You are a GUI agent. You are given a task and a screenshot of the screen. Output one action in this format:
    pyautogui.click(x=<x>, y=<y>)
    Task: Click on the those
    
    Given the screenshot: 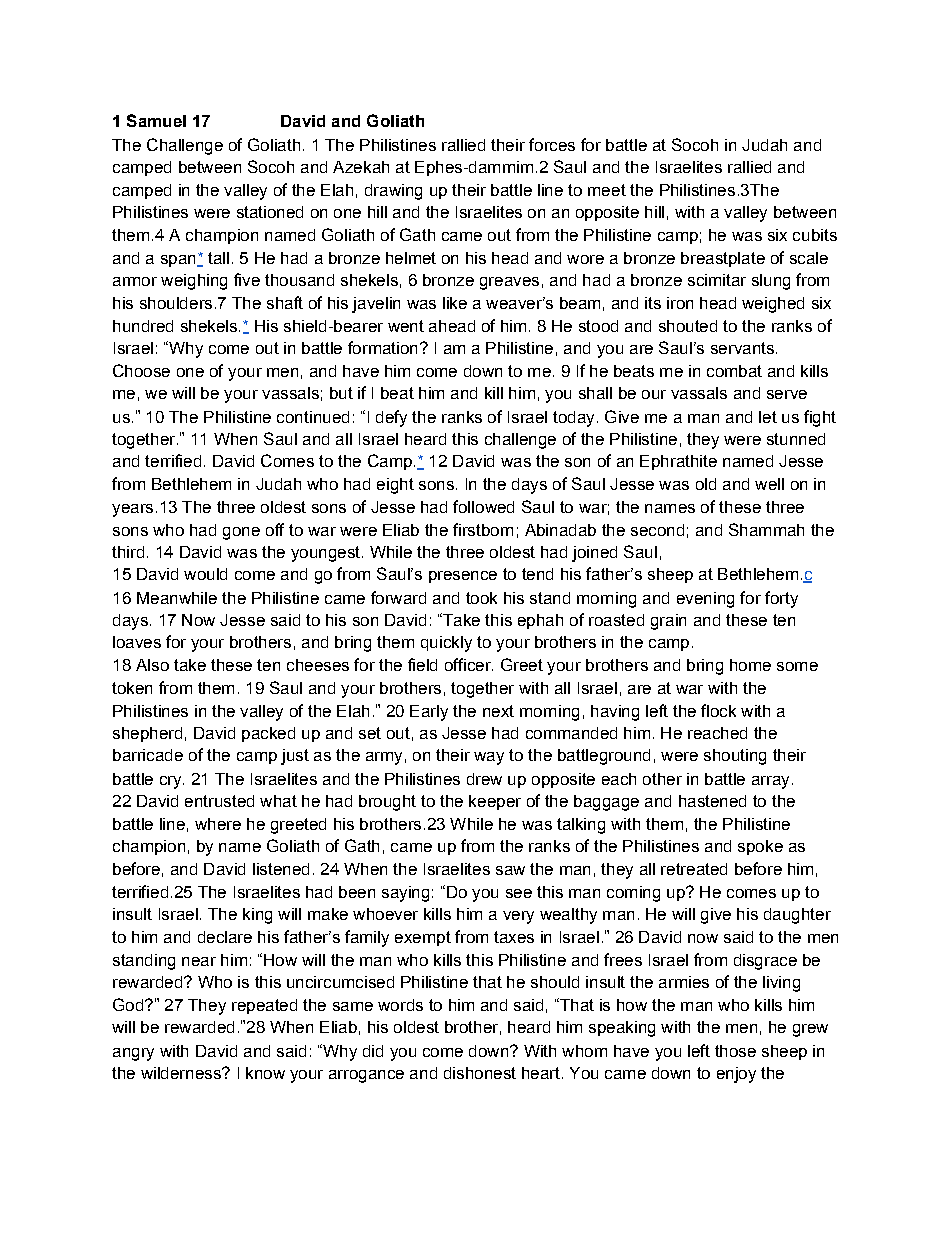 What is the action you would take?
    pyautogui.click(x=735, y=1051)
